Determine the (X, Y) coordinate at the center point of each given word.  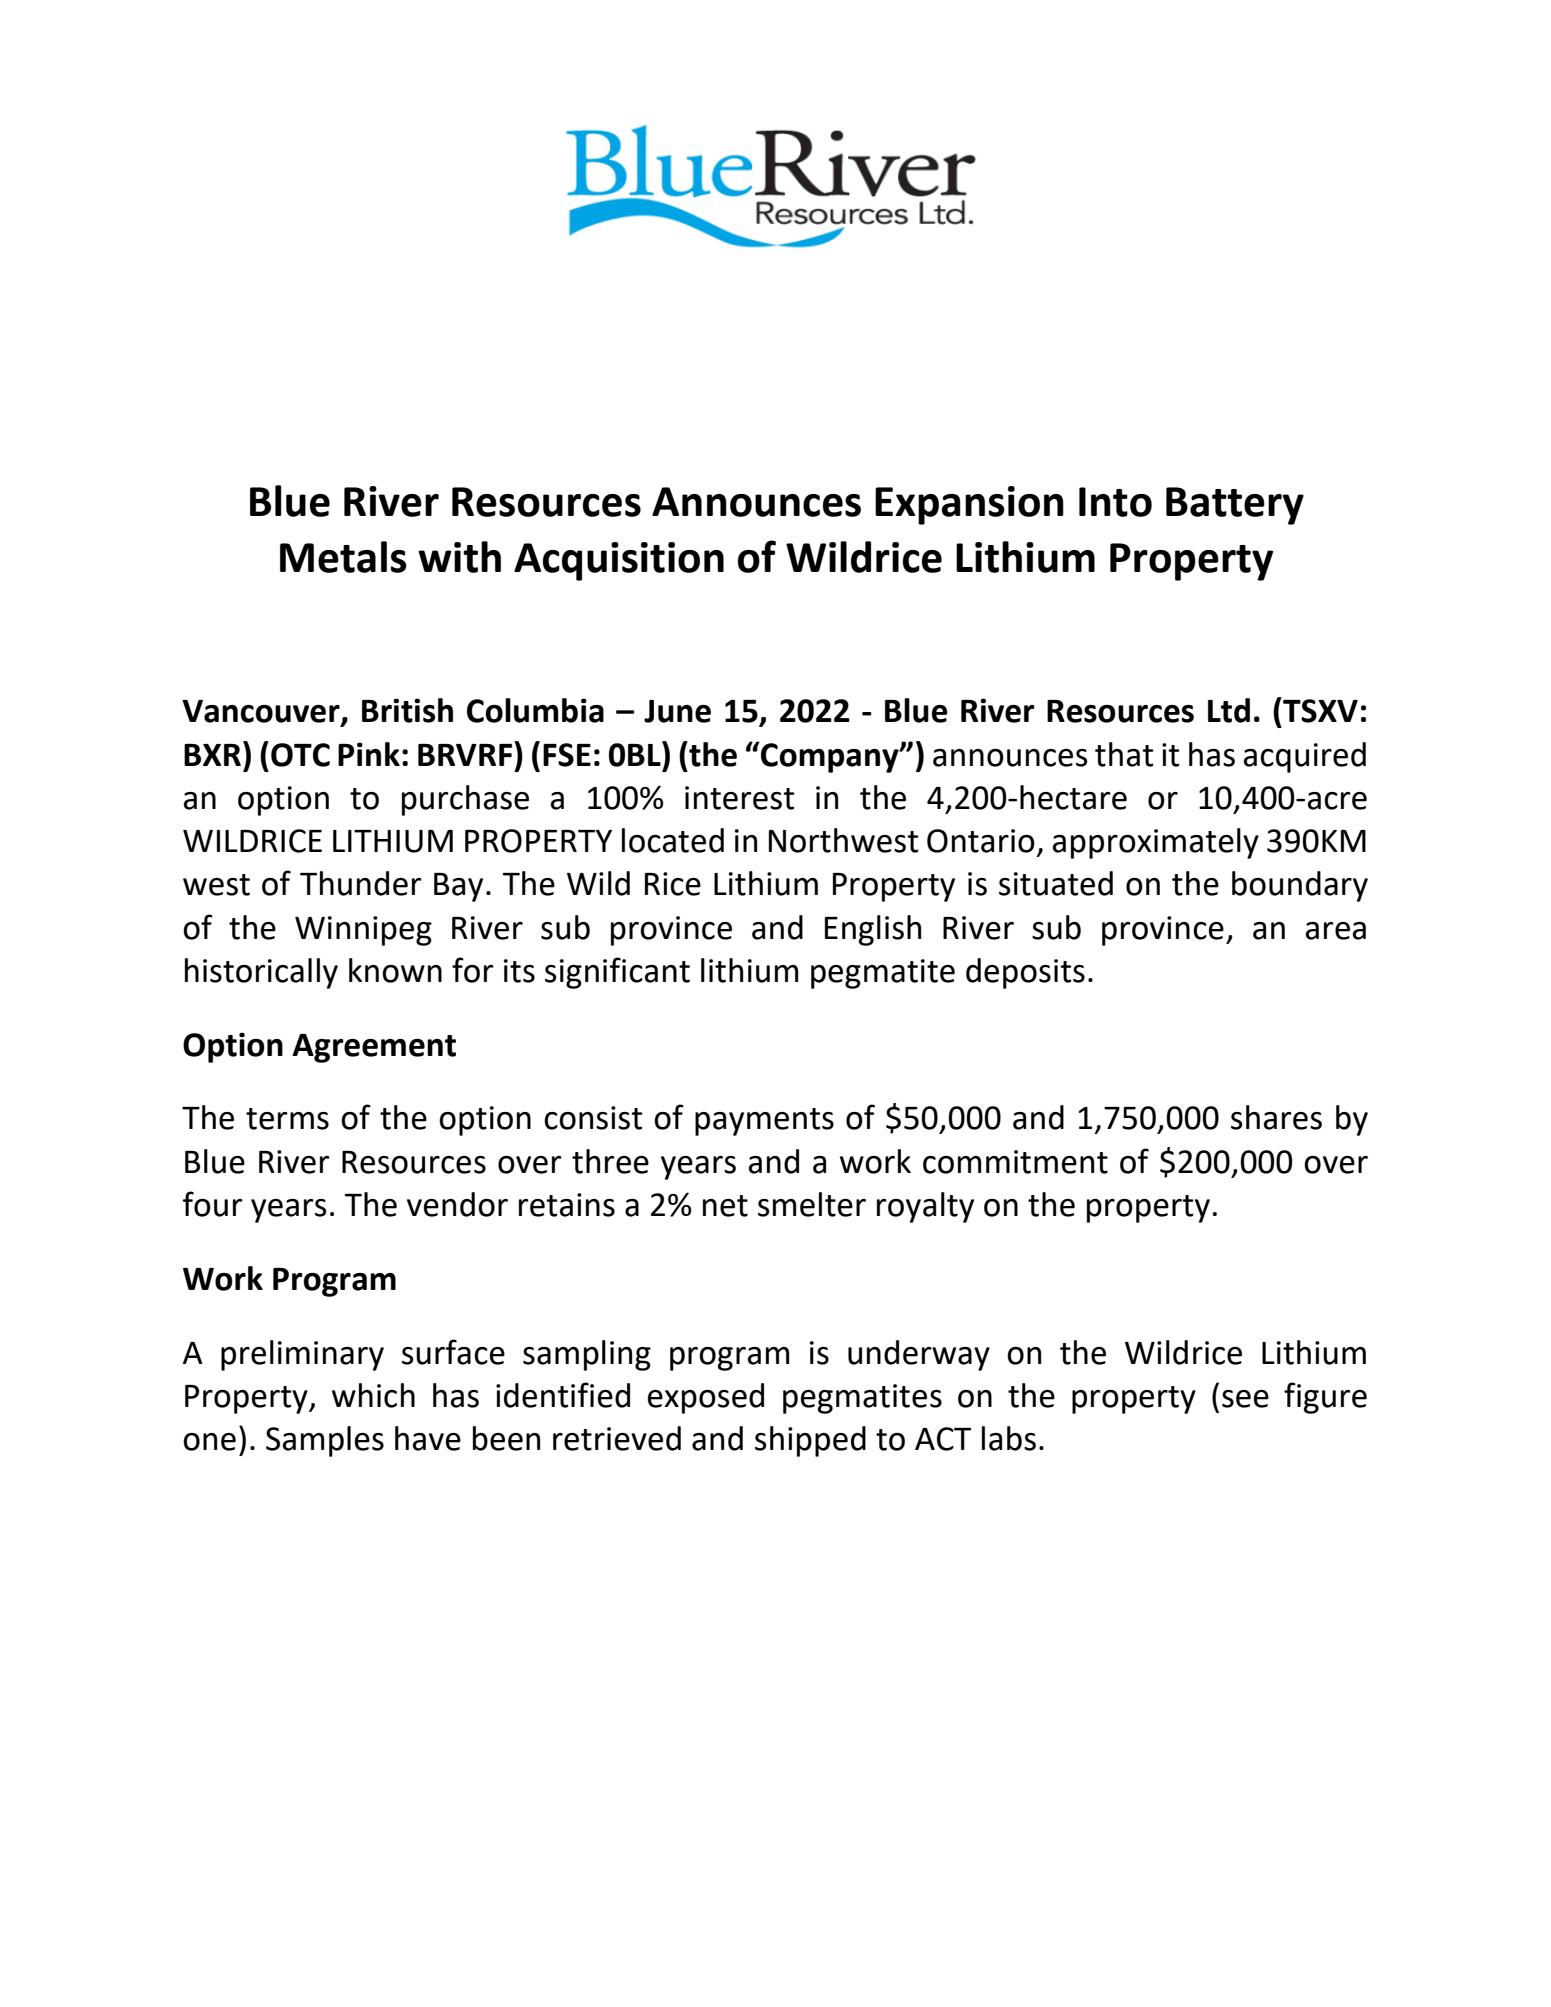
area (1336, 931)
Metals (343, 557)
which (373, 1395)
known (395, 970)
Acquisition (619, 561)
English (873, 930)
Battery (1235, 506)
